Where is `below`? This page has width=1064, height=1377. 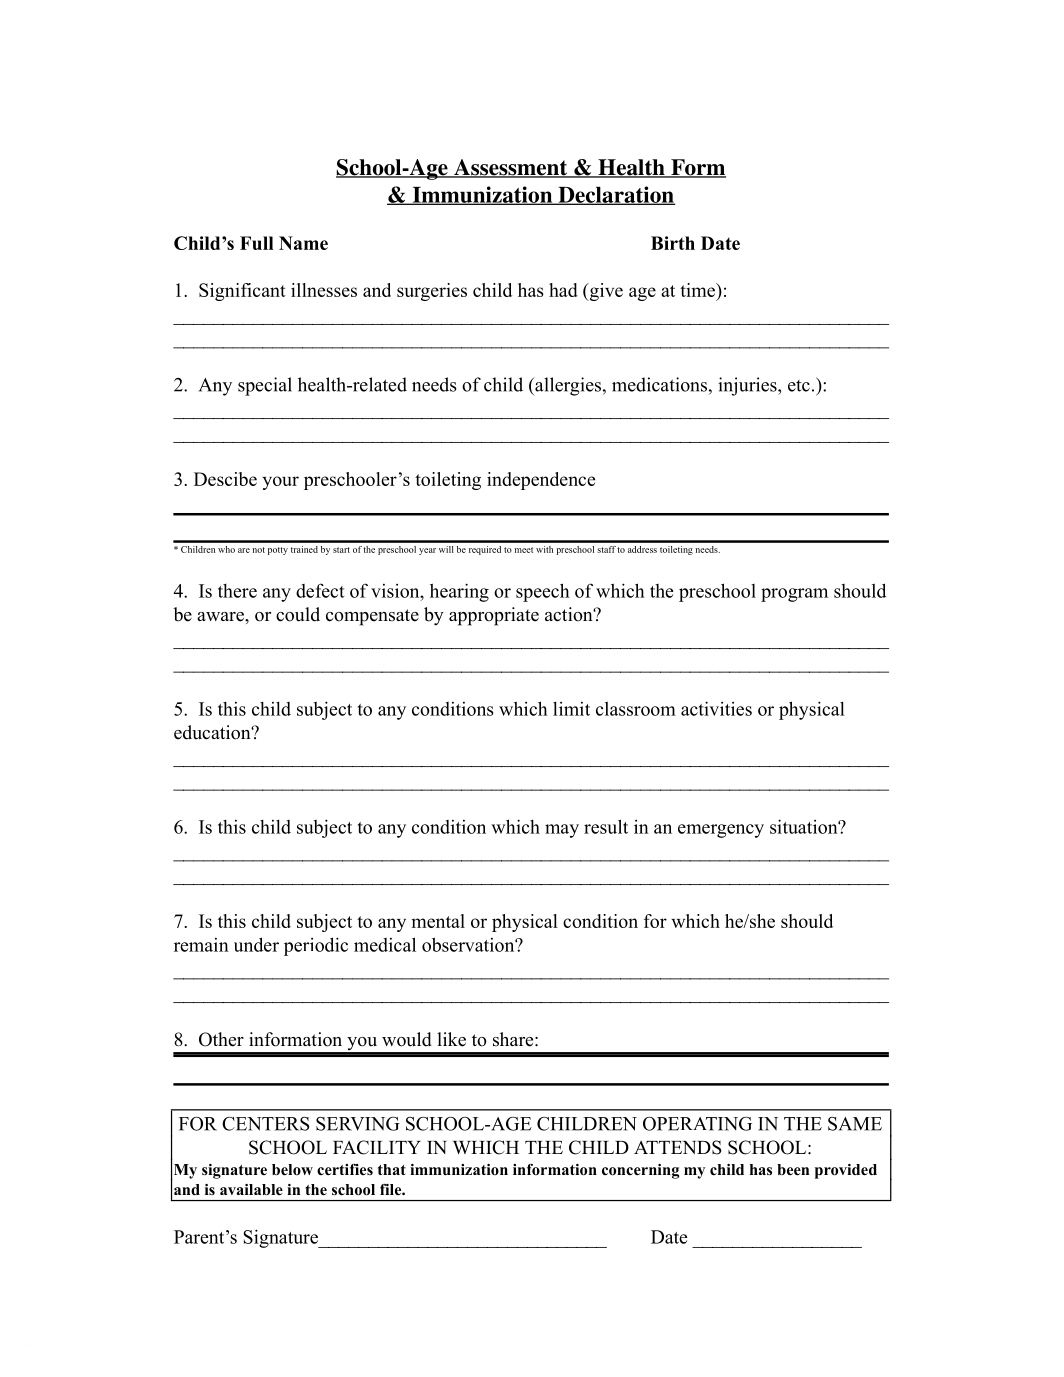 below is located at coordinates (292, 1169).
